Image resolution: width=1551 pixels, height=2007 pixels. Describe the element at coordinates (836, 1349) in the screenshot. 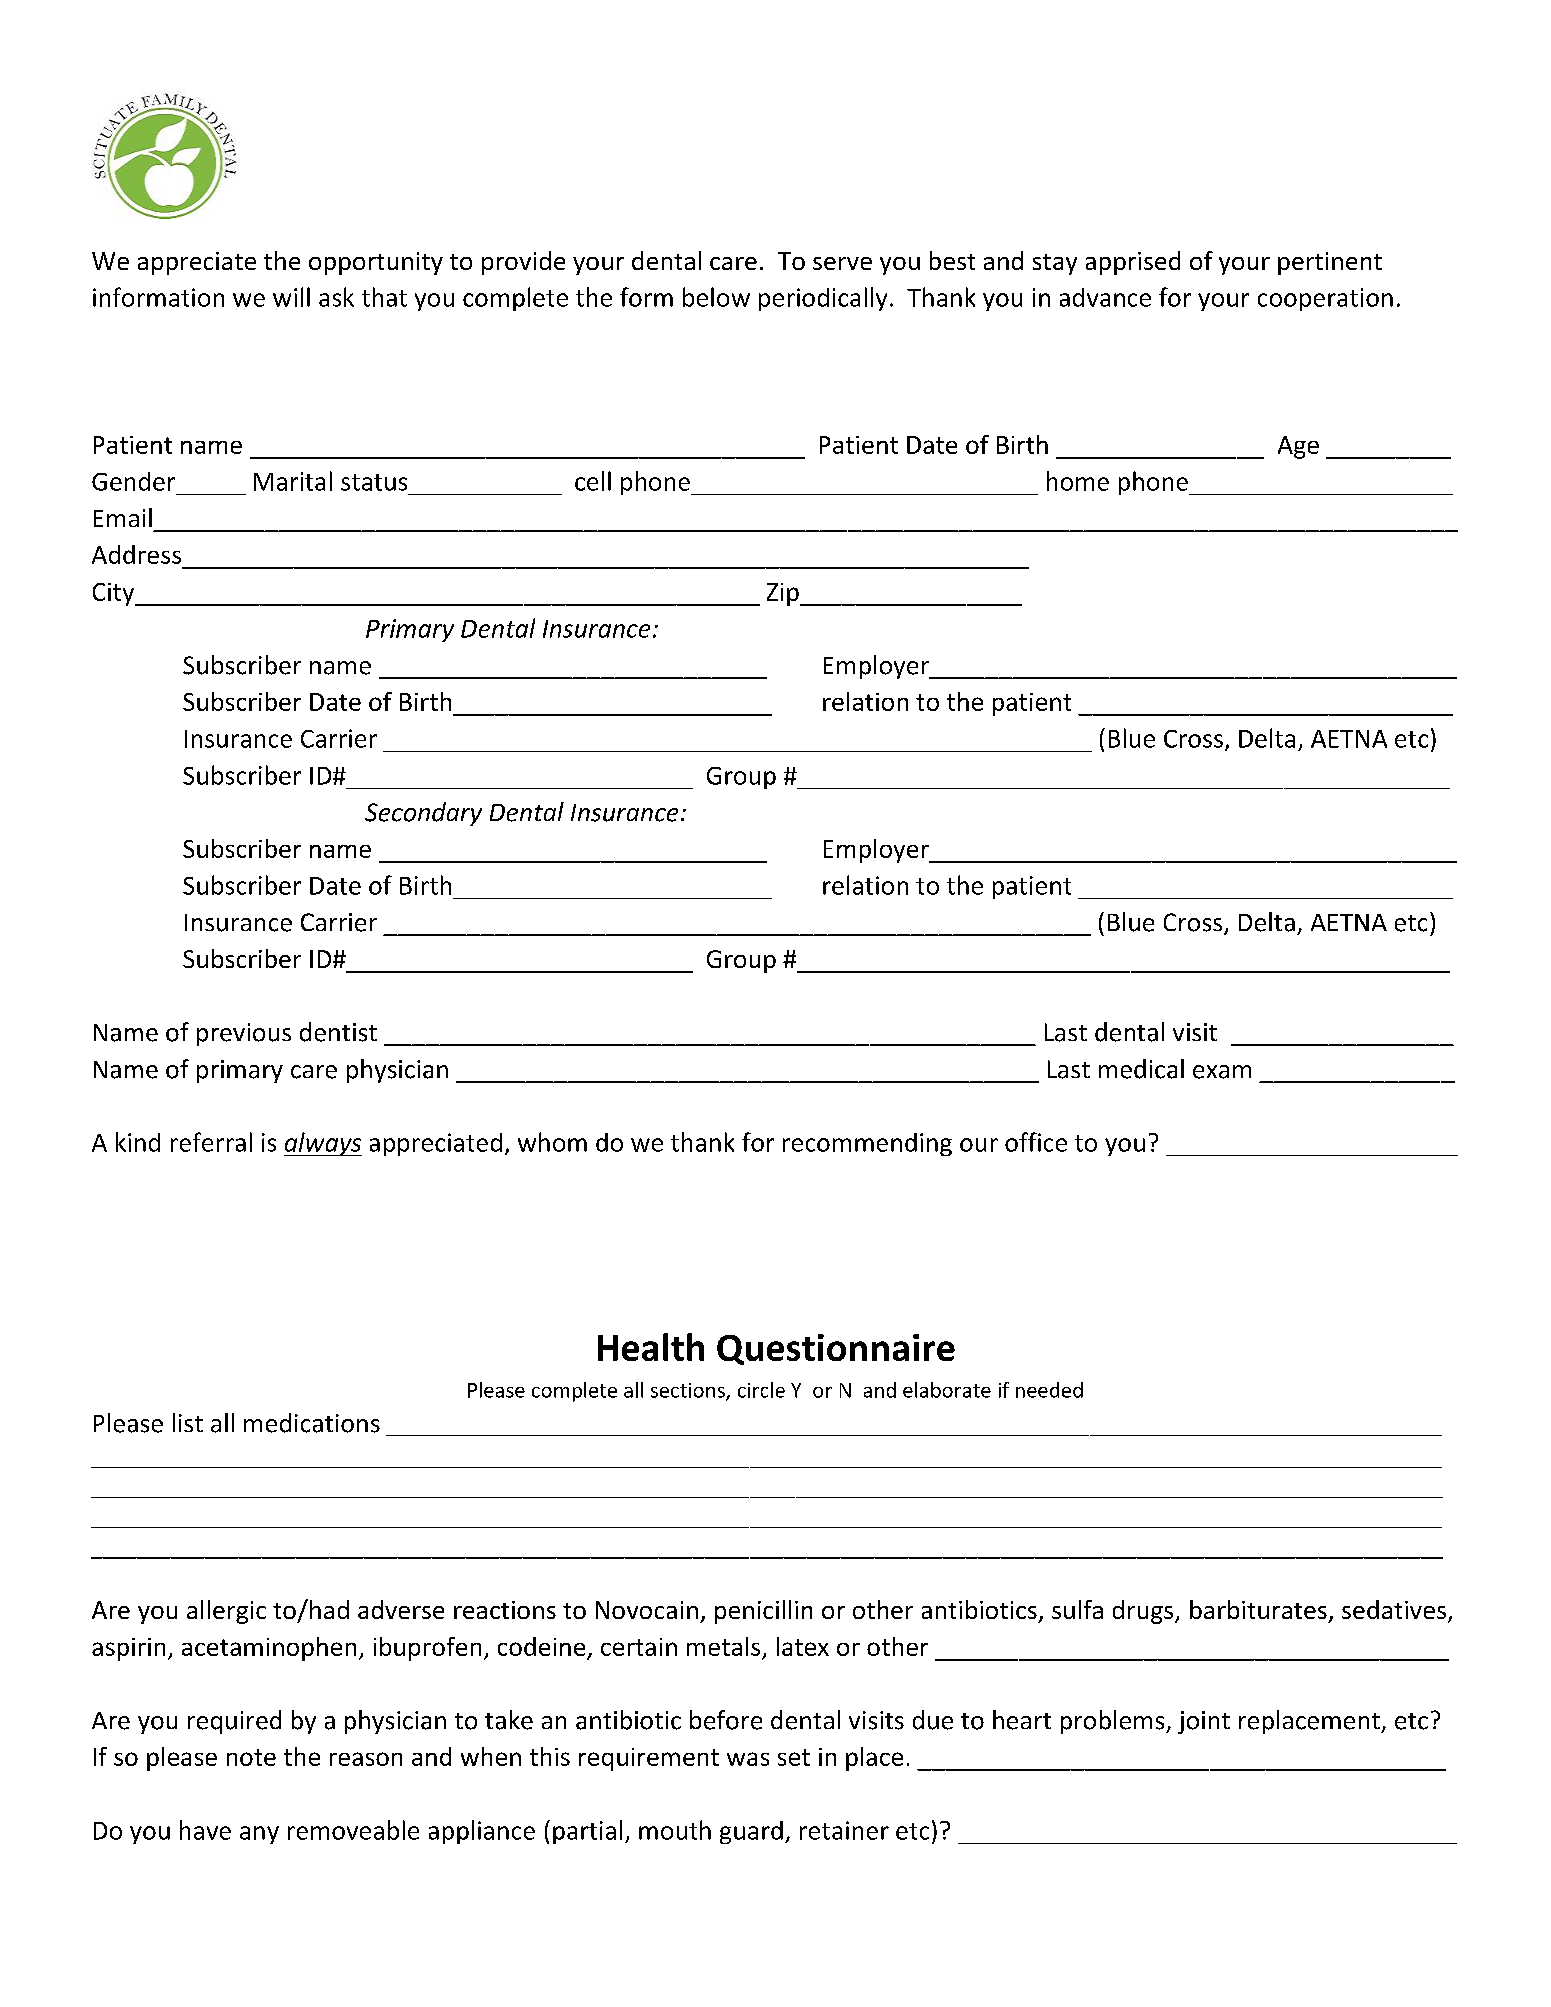

I see `Questionnaire` at that location.
